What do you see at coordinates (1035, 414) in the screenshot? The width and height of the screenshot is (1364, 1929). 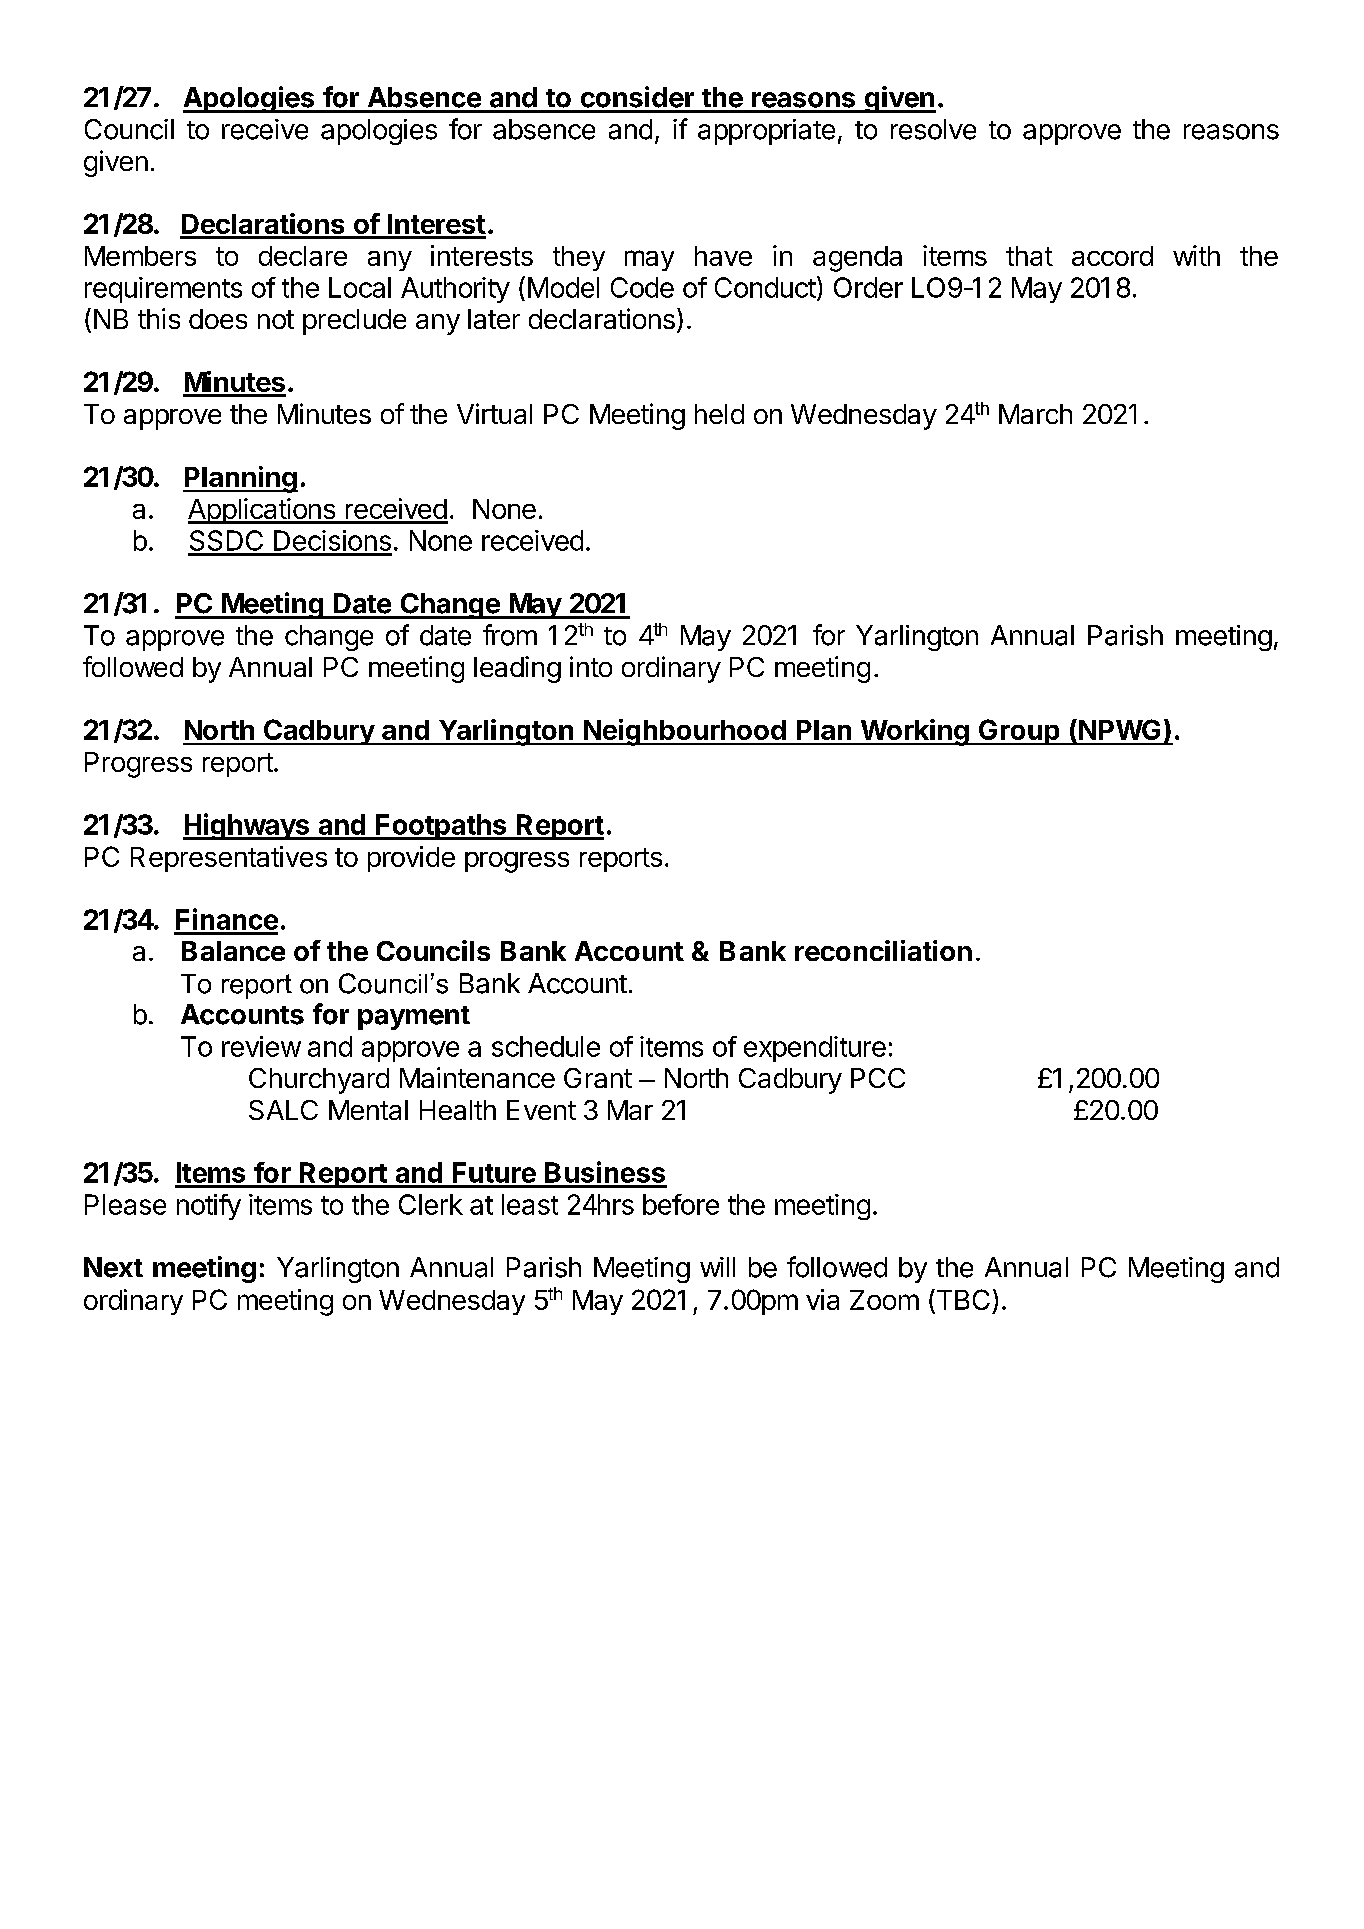 I see `March` at bounding box center [1035, 414].
